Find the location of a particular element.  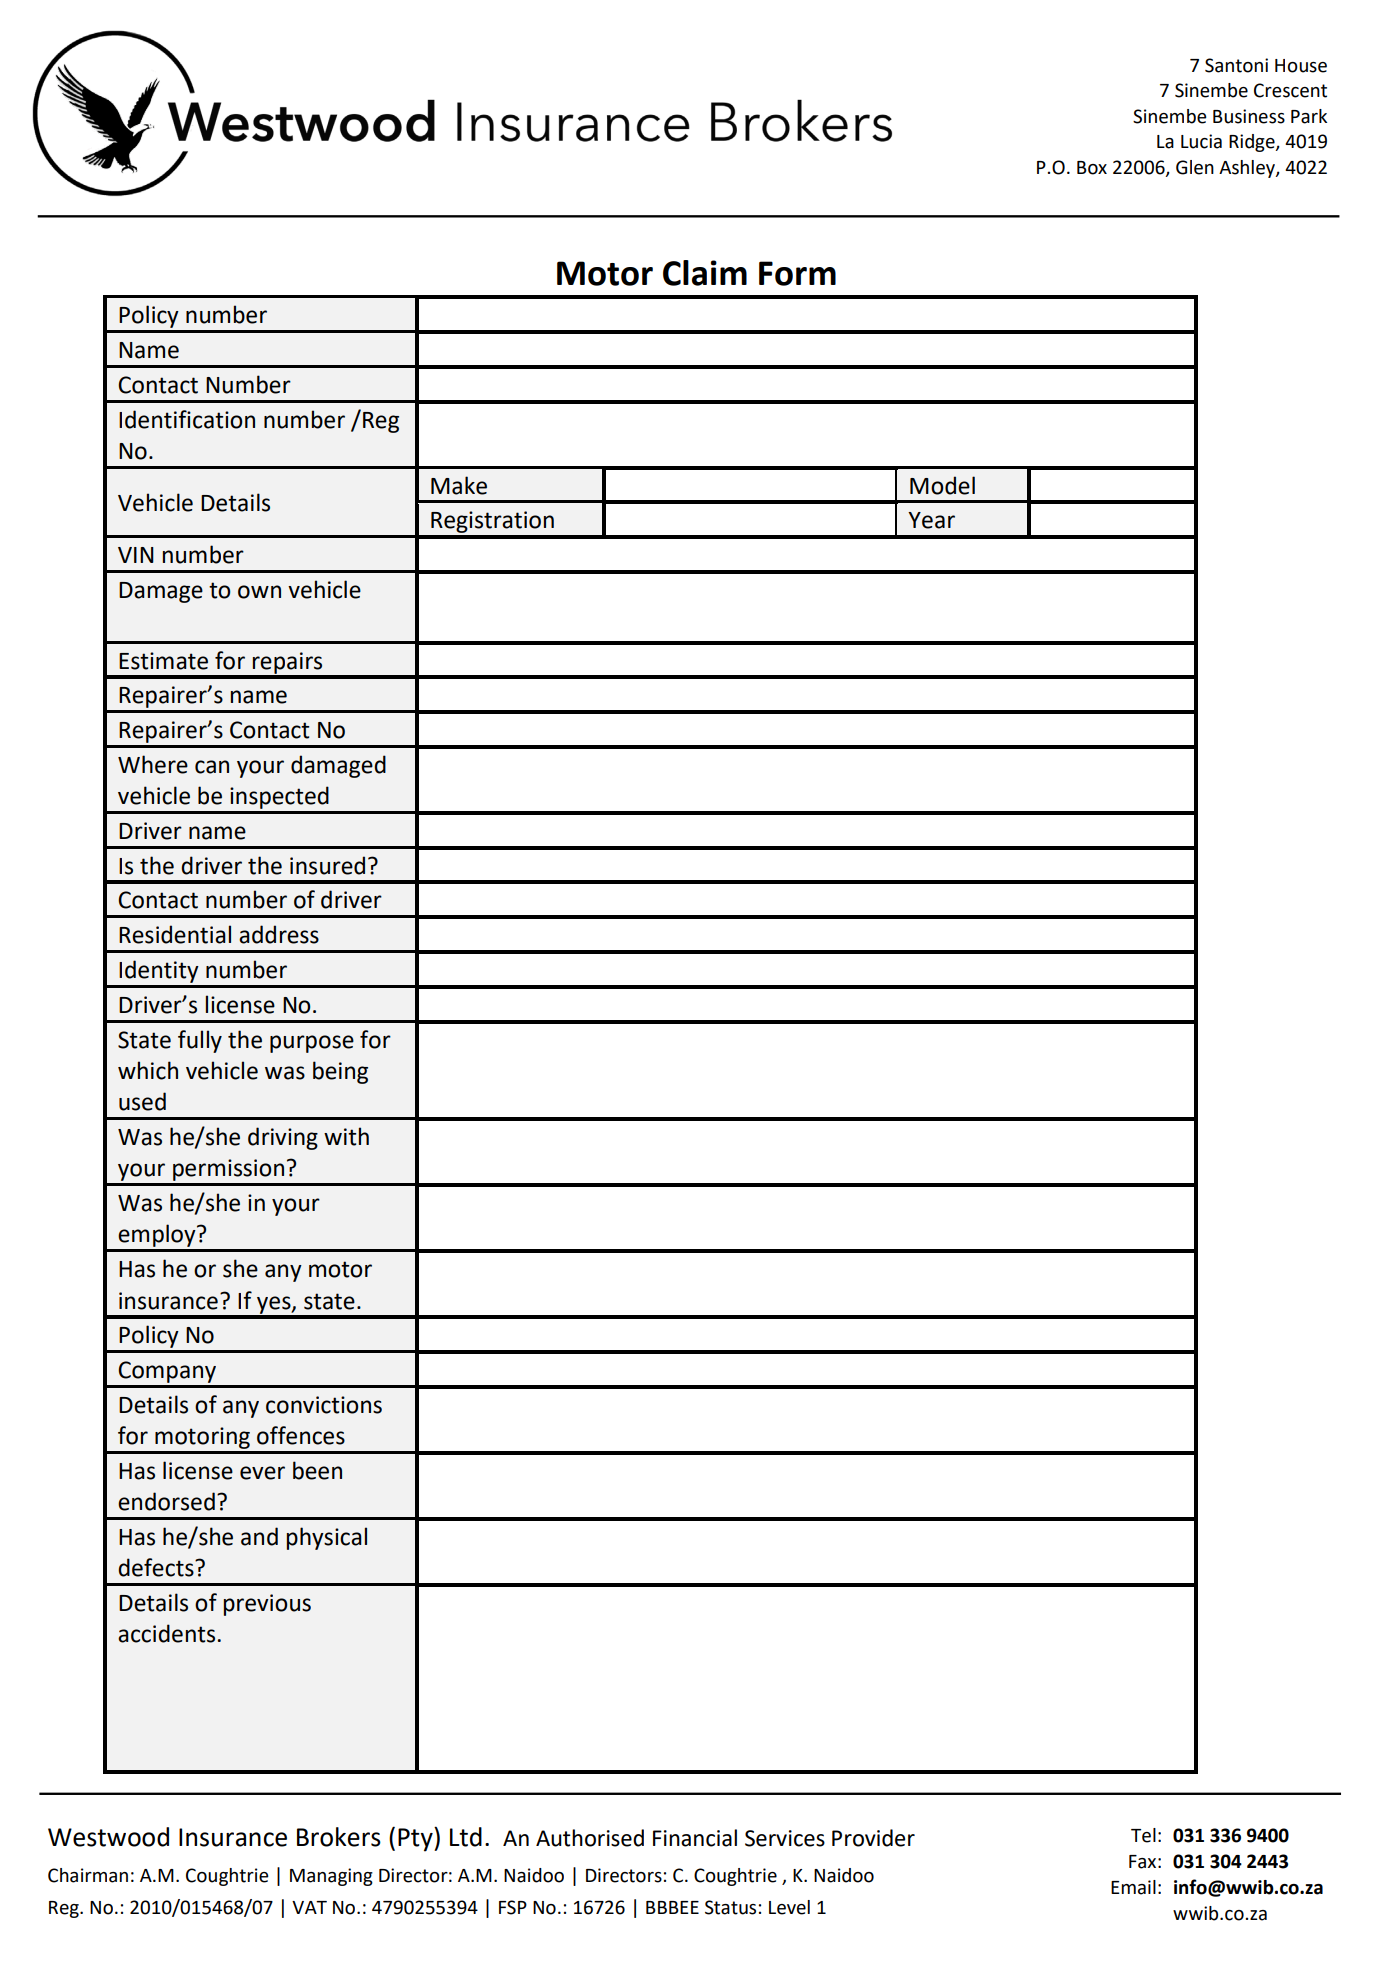

Claim is located at coordinates (705, 273).
